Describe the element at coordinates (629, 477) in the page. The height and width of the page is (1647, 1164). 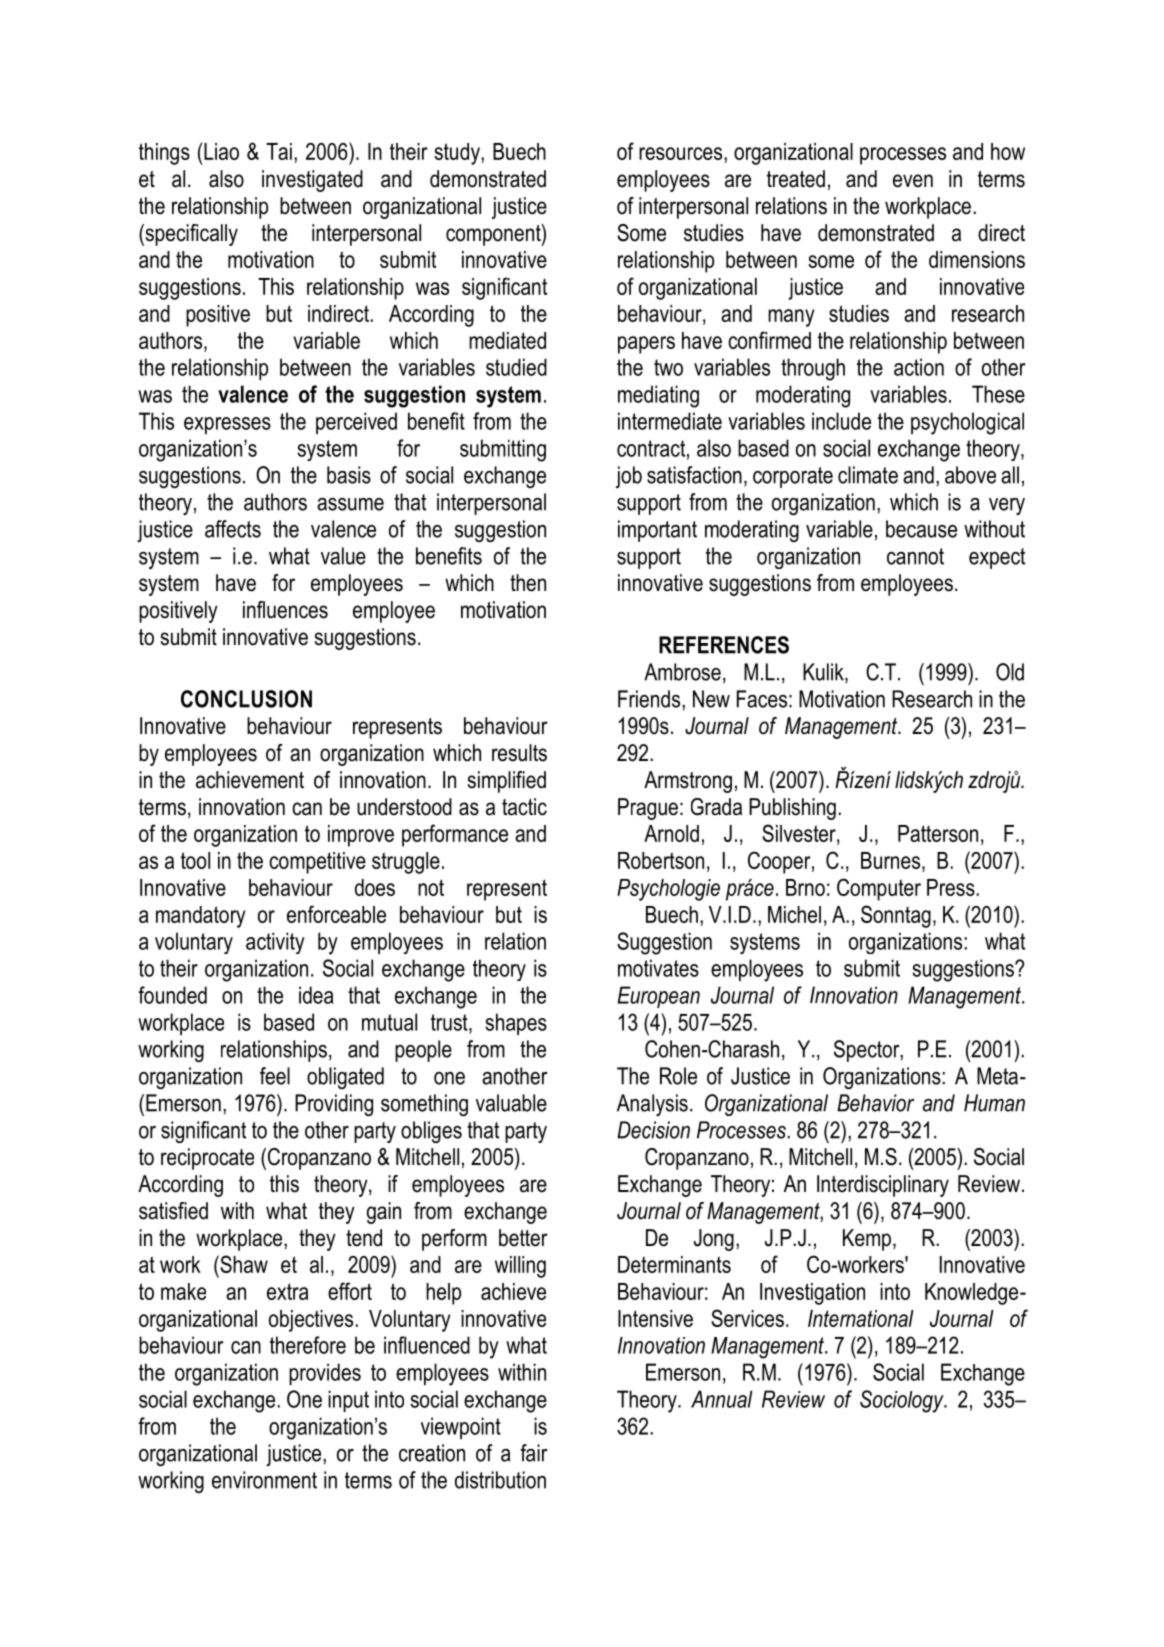
I see `job` at that location.
